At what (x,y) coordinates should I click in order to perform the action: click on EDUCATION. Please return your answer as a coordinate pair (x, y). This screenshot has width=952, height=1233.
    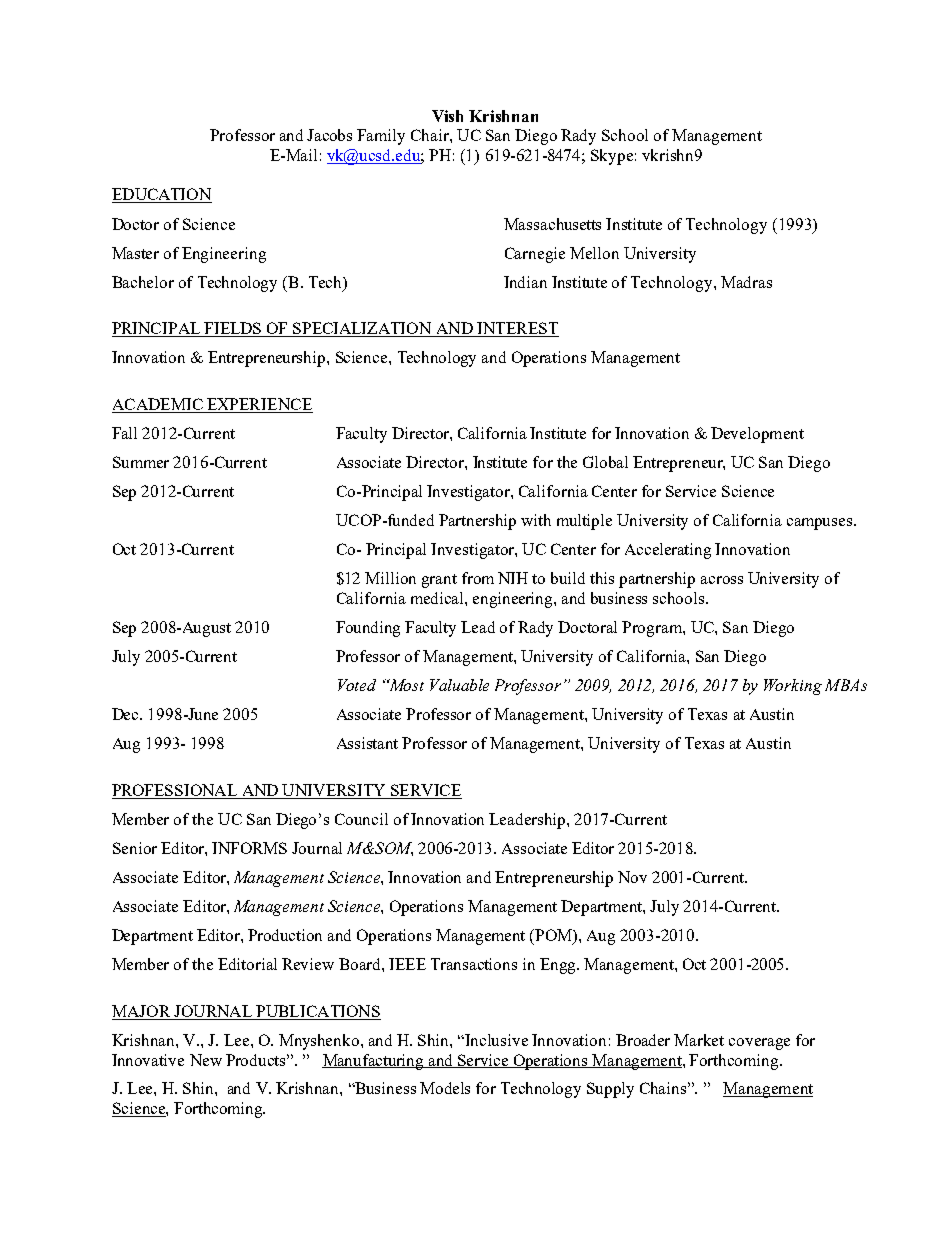
    Looking at the image, I should click on (162, 195).
